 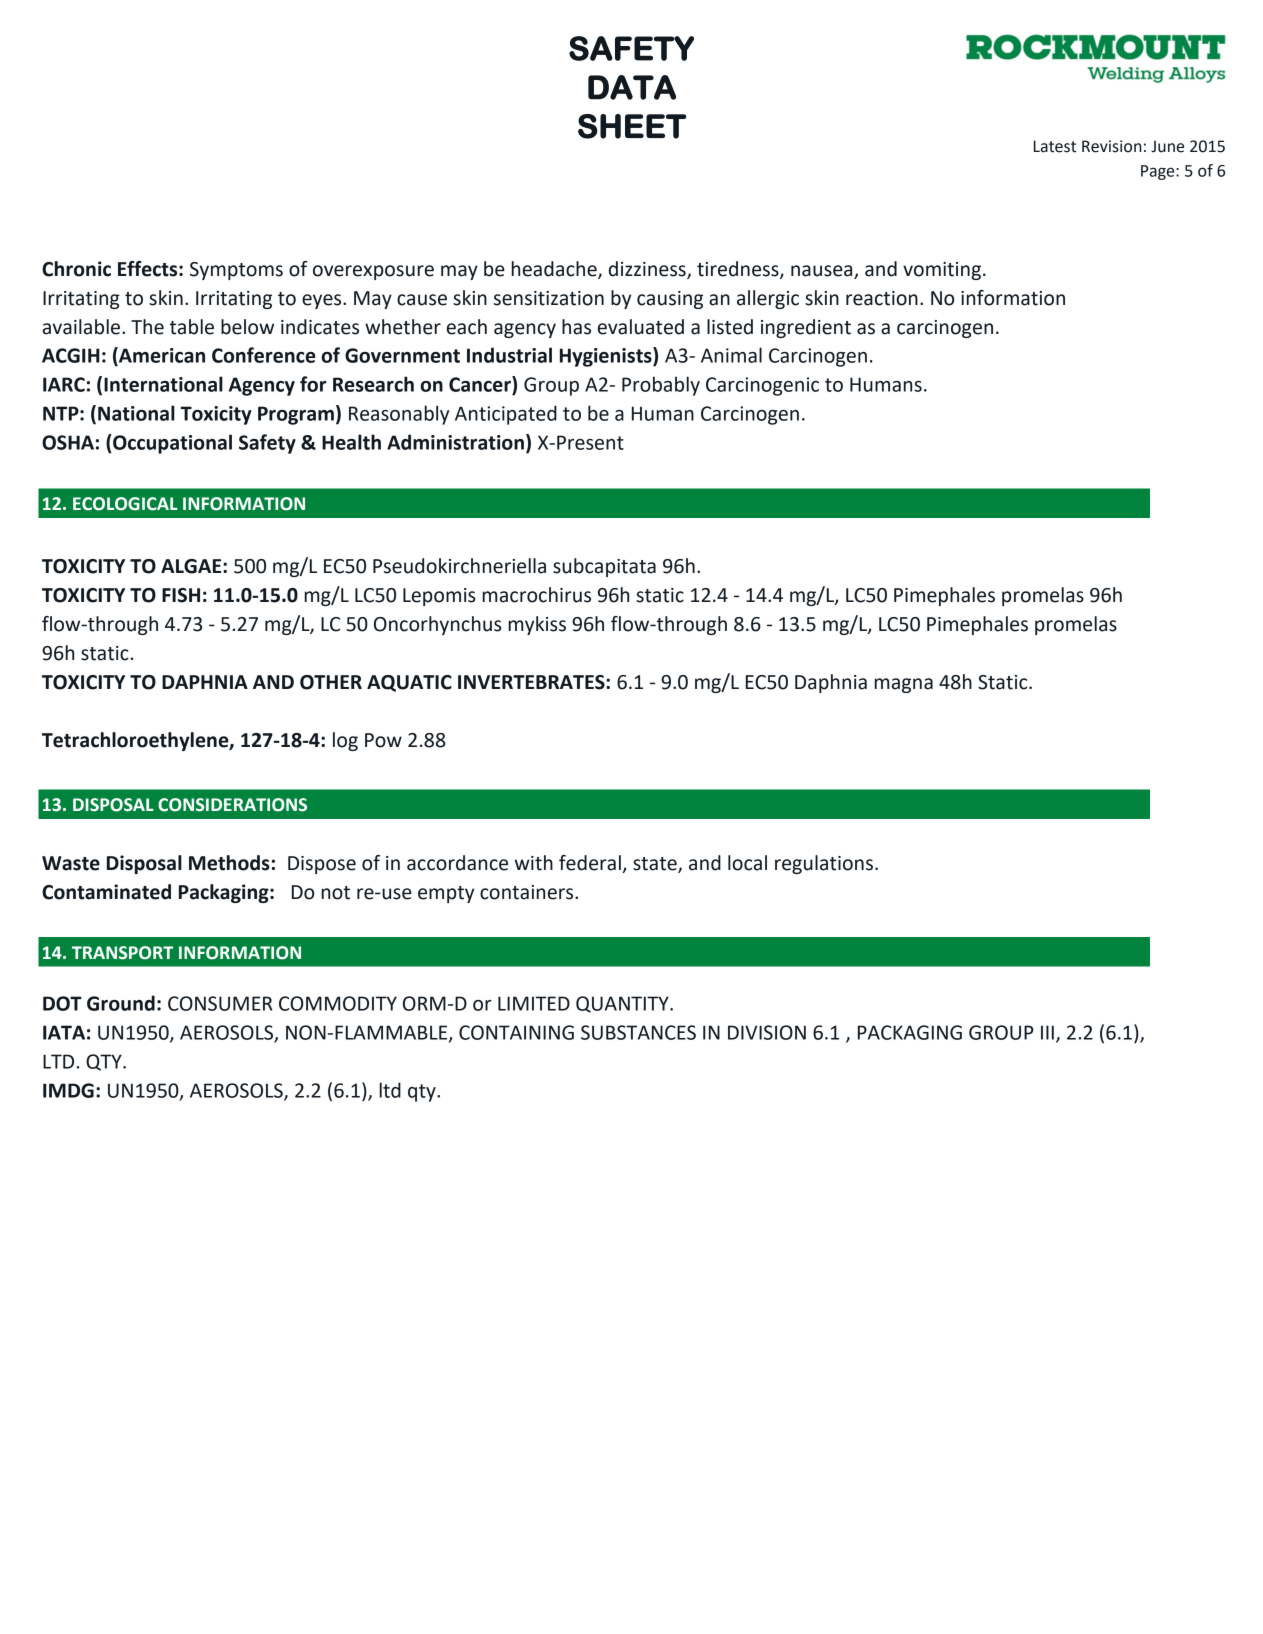 I want to click on INVERTEBRATES, so click(x=532, y=682).
